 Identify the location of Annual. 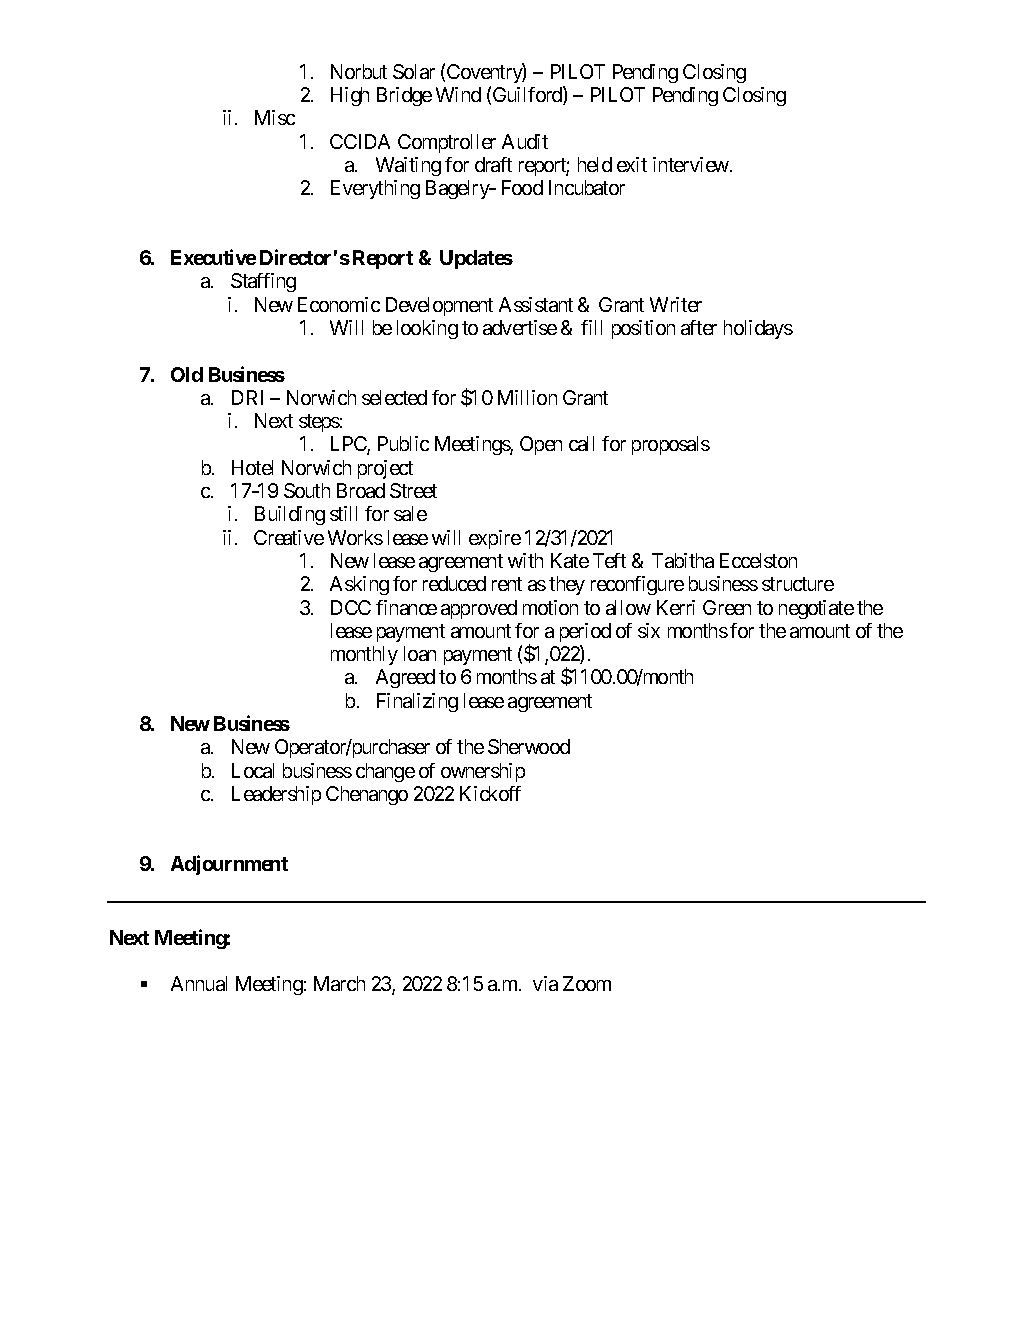
(199, 983).
